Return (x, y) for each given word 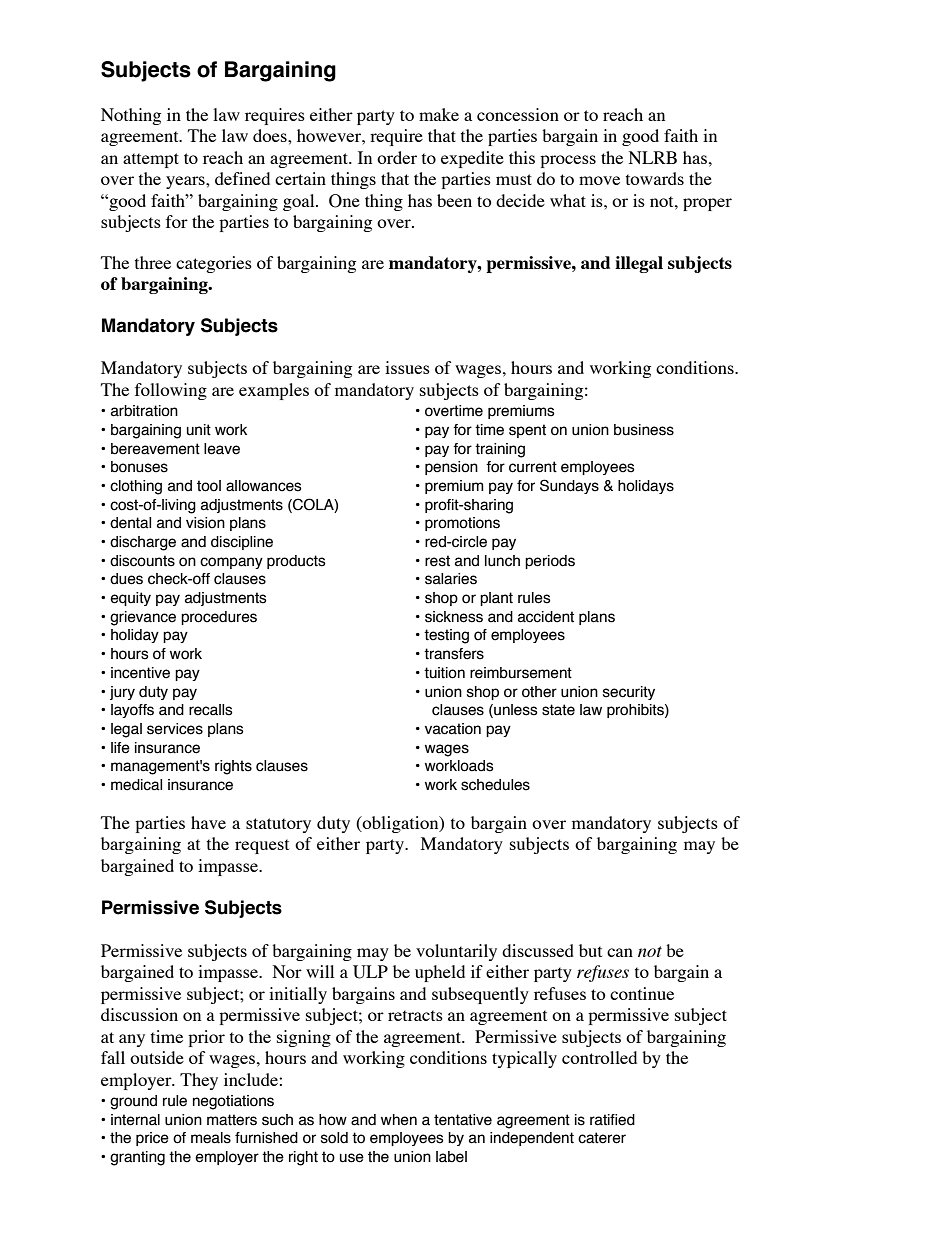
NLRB (653, 157)
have (208, 822)
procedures (219, 618)
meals (211, 1138)
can (620, 952)
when (399, 1120)
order (397, 157)
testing (446, 636)
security (629, 693)
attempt (151, 160)
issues (407, 367)
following (171, 391)
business (644, 430)
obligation (401, 824)
